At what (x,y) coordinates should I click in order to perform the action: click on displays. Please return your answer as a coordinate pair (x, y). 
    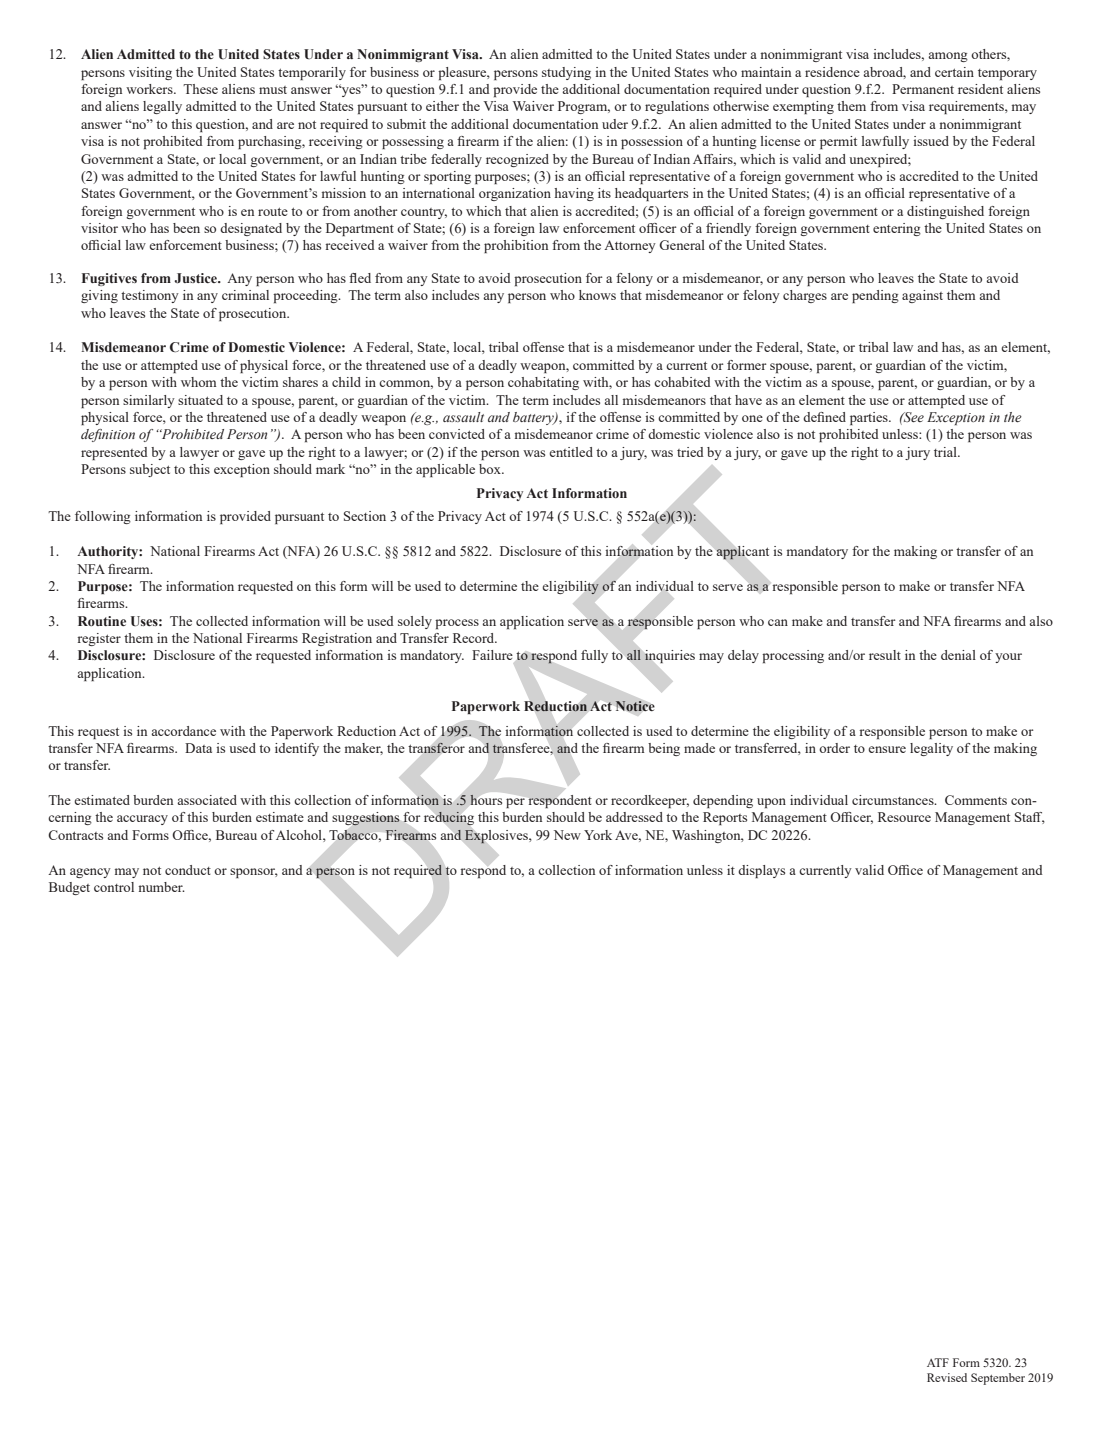
    Looking at the image, I should click on (761, 871).
